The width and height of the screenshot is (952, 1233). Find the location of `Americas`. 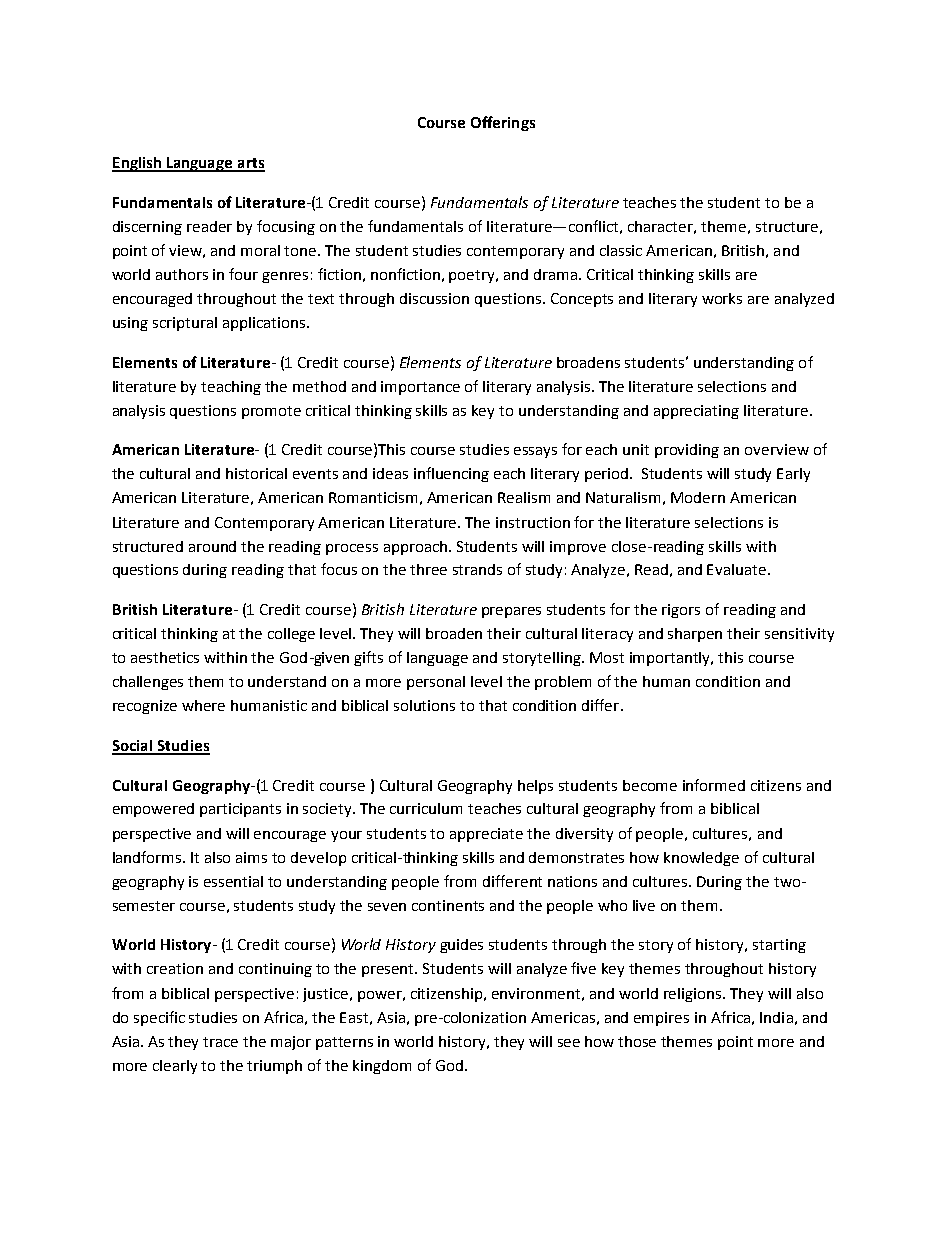

Americas is located at coordinates (563, 1017).
